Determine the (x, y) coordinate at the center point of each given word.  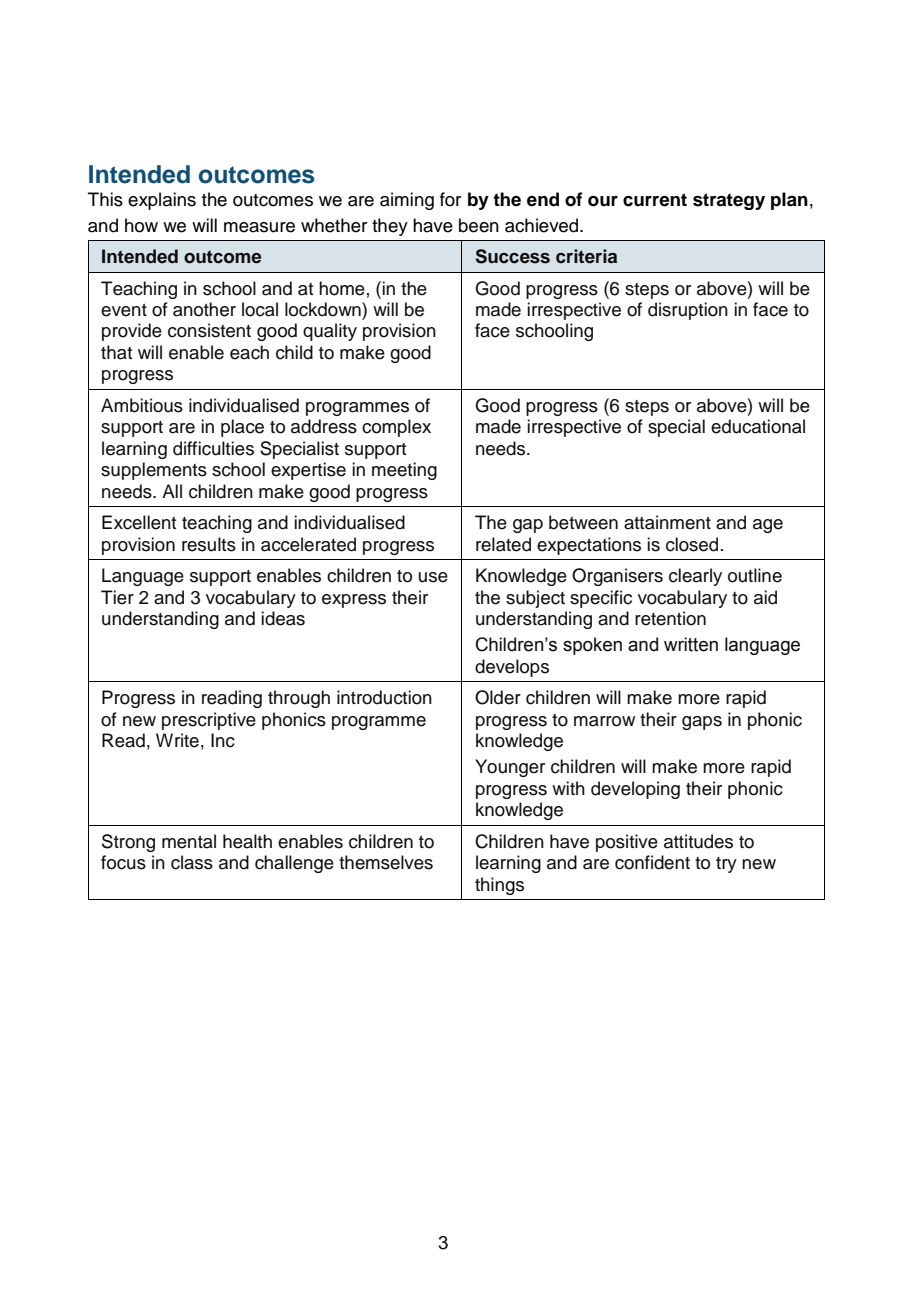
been (479, 225)
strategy (729, 201)
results (209, 544)
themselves (386, 862)
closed (692, 544)
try (726, 865)
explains (162, 201)
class (192, 862)
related (503, 544)
